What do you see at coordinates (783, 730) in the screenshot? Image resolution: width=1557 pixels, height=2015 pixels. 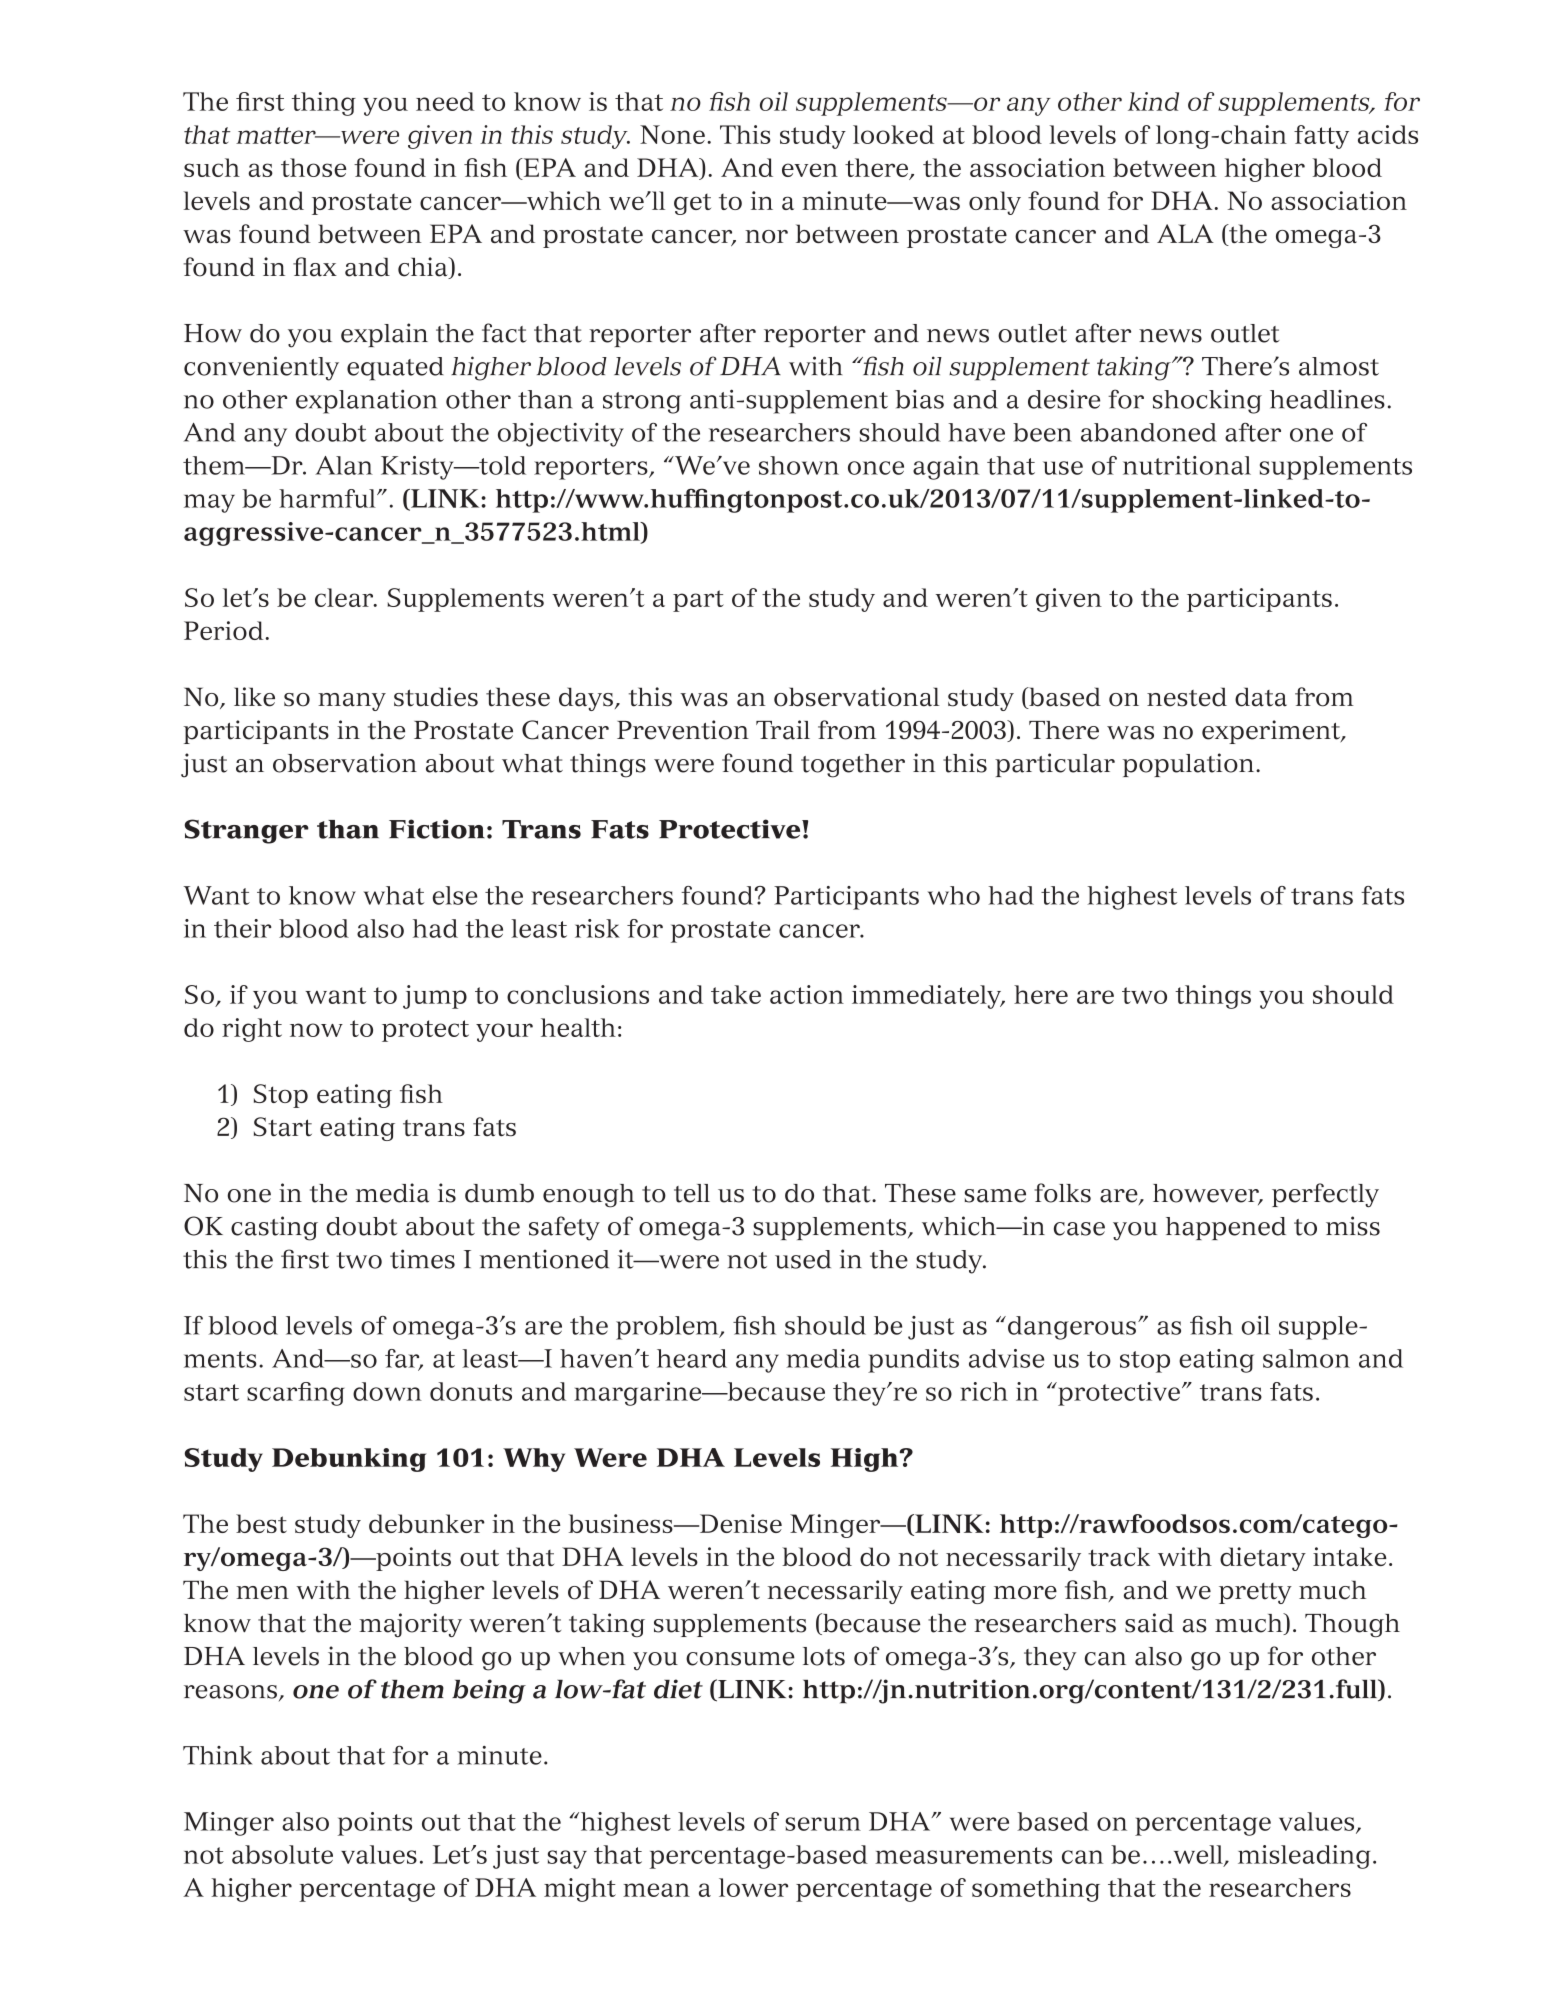 I see `Trail` at bounding box center [783, 730].
